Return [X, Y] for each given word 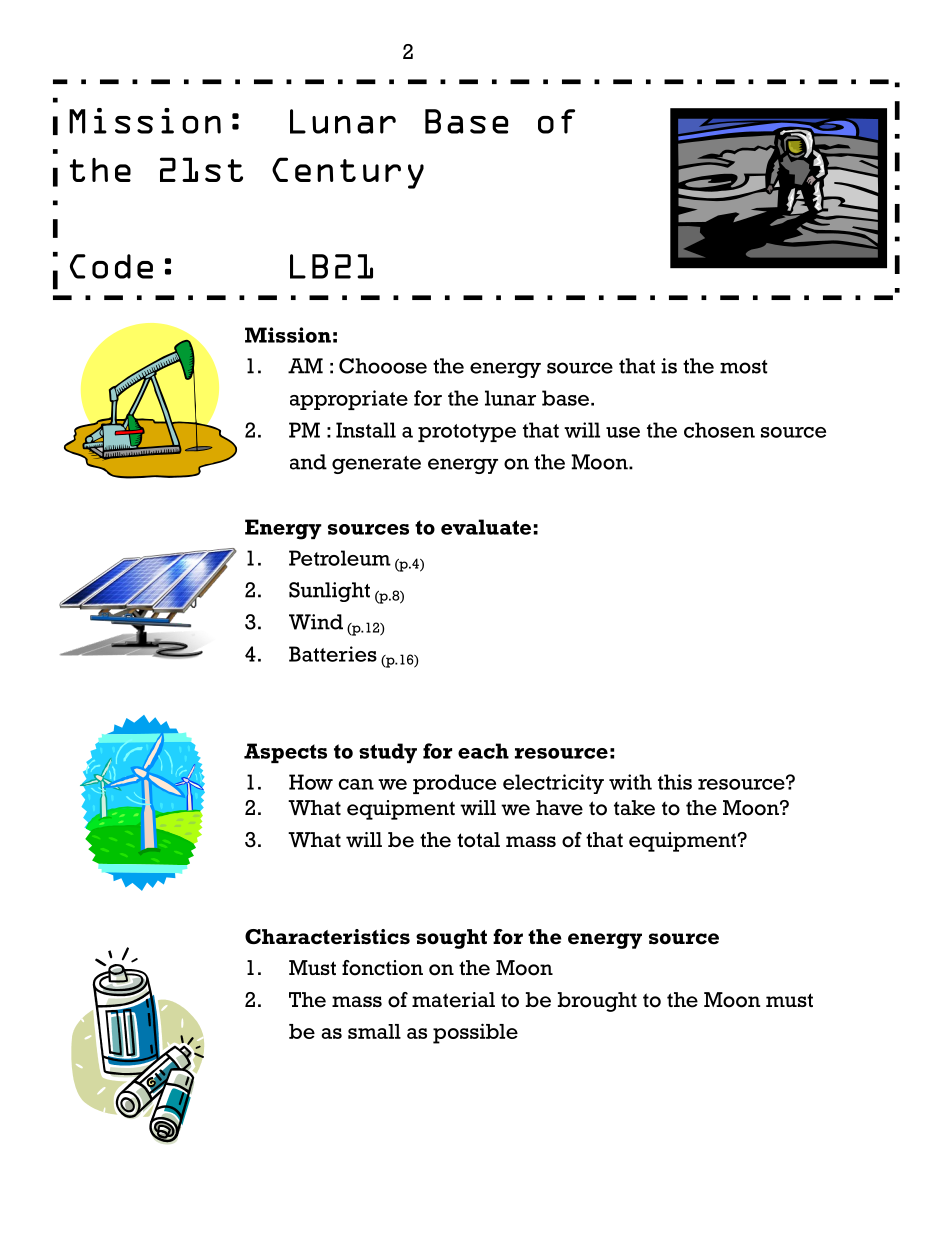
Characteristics [327, 937]
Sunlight [329, 592]
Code [111, 266]
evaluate [486, 527]
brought [597, 1002]
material [453, 1000]
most [743, 367]
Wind [316, 622]
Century [348, 173]
